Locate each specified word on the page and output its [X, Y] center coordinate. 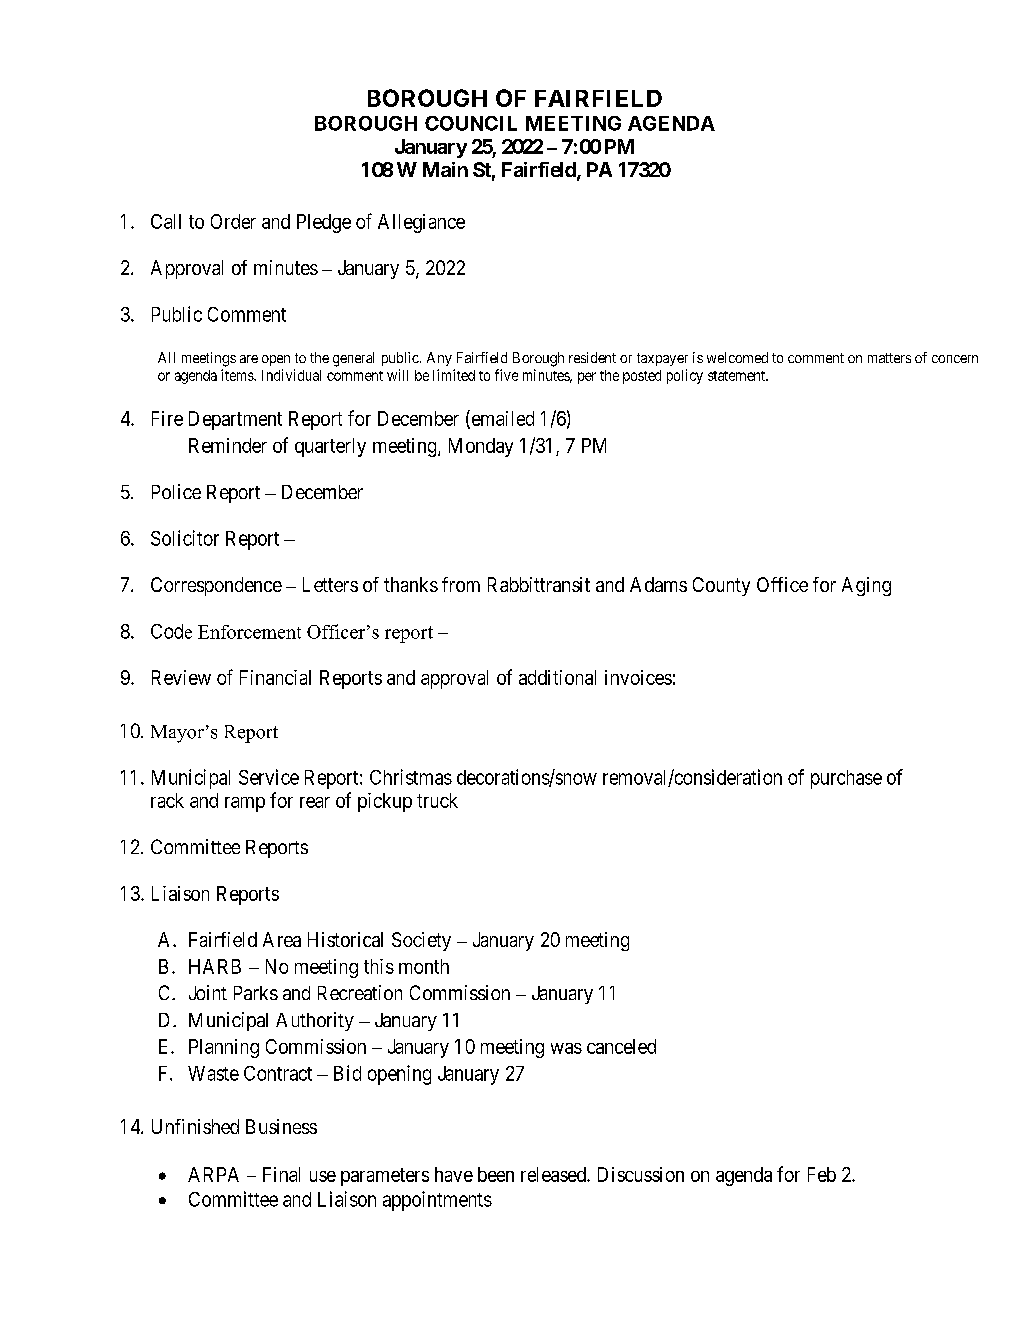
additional [557, 677]
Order [233, 221]
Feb [822, 1174]
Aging [866, 586]
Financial [275, 677]
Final [281, 1174]
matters [889, 358]
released [554, 1174]
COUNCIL [471, 123]
